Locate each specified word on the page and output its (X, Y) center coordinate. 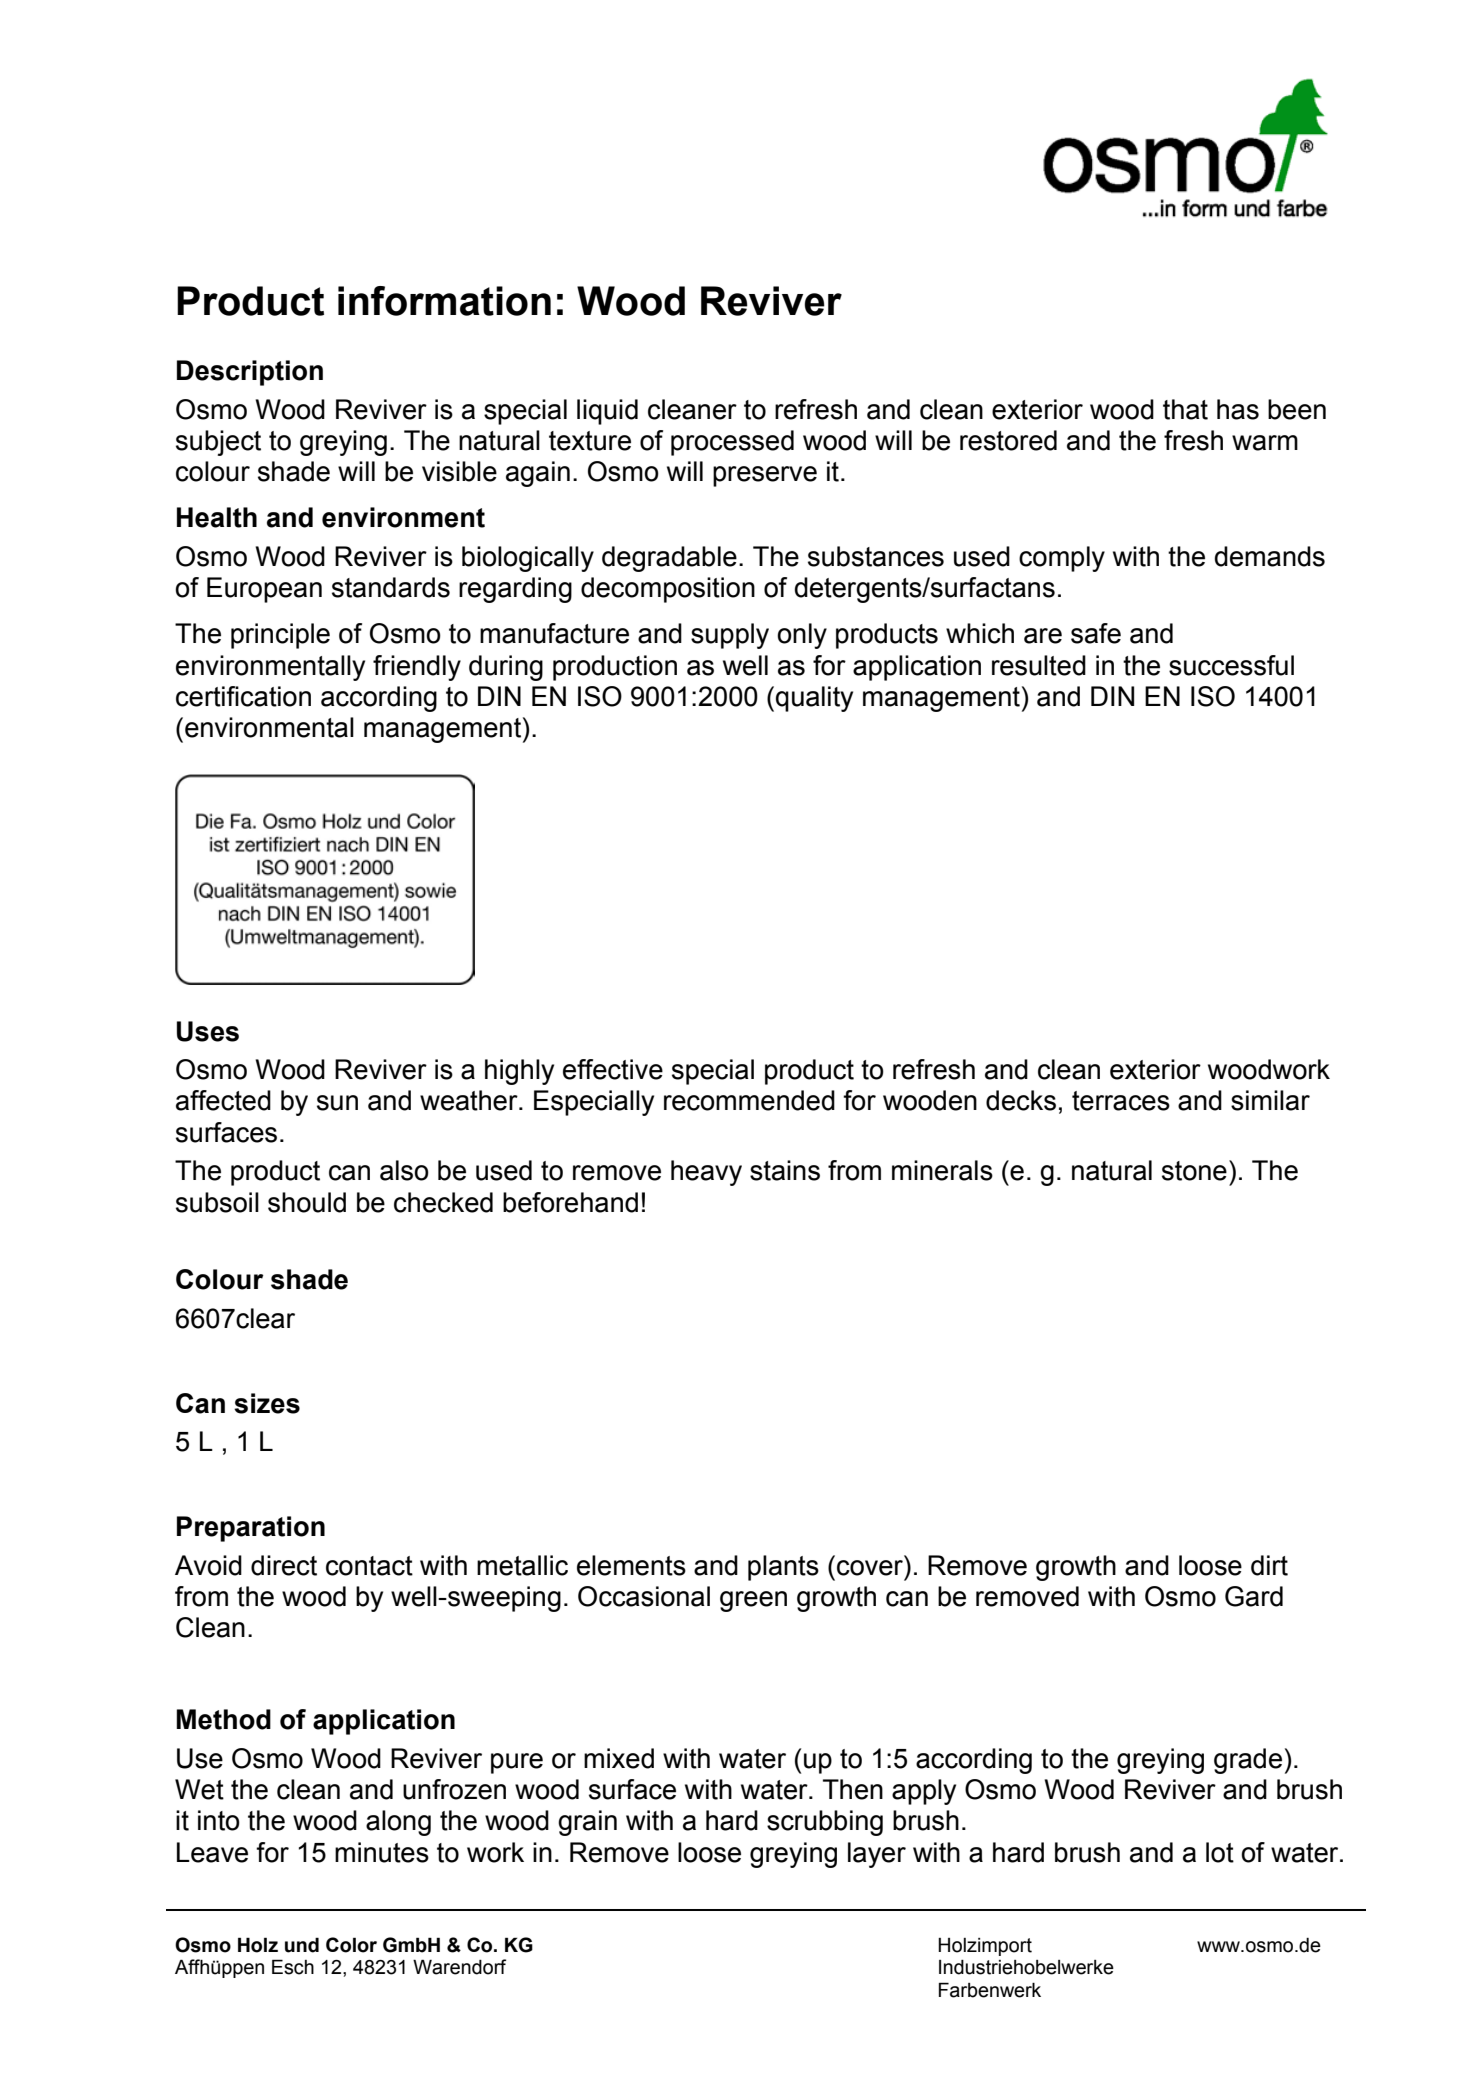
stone (1194, 1171)
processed (732, 443)
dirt (1269, 1565)
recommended (749, 1100)
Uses (208, 1031)
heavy (706, 1173)
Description (250, 373)
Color (351, 1945)
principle (280, 636)
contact (369, 1566)
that (1185, 409)
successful (1231, 665)
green (753, 1601)
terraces (1121, 1101)
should (307, 1202)
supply (730, 636)
